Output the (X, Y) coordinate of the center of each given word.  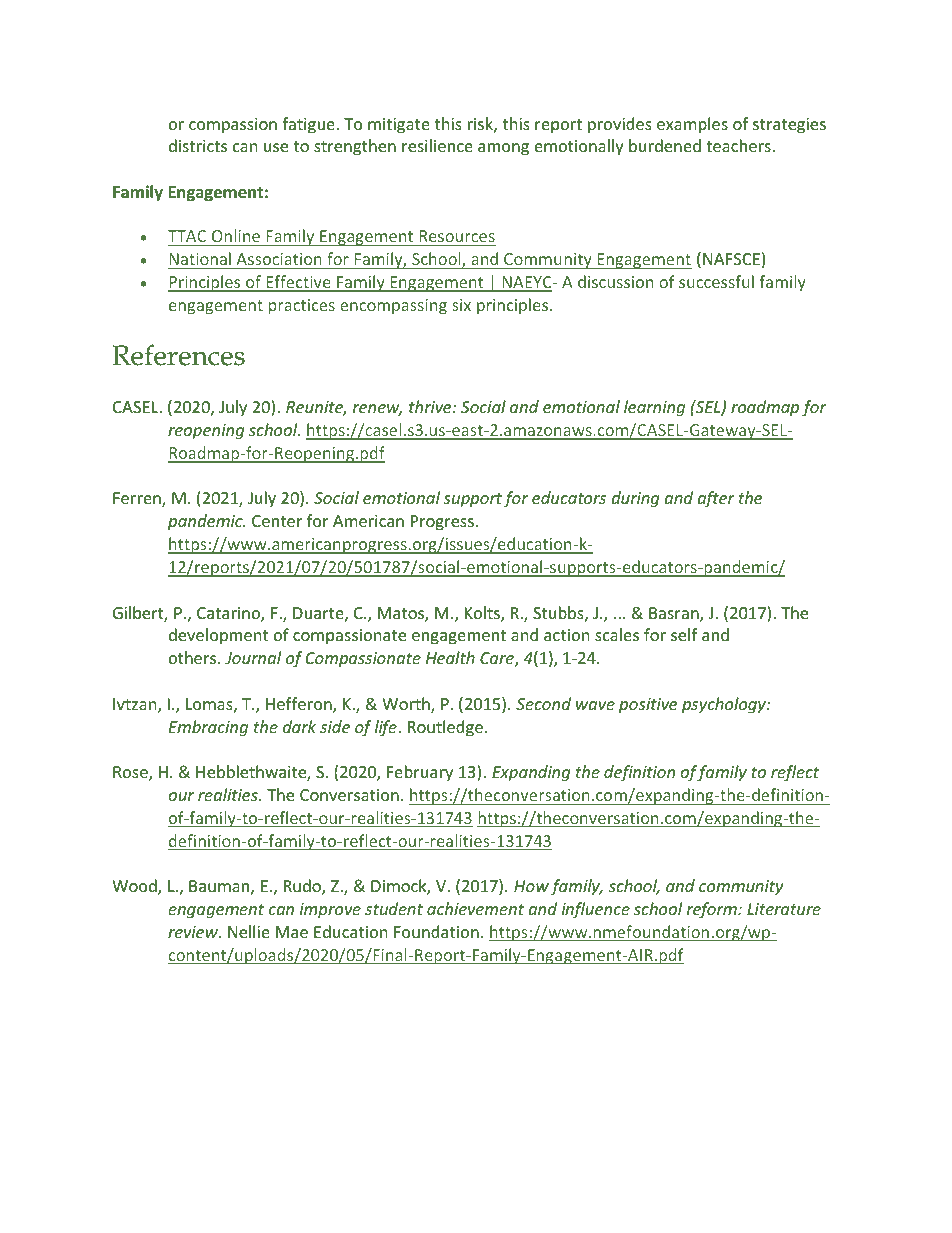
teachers (738, 145)
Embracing (208, 728)
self (684, 634)
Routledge (445, 728)
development (218, 636)
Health (450, 657)
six (461, 305)
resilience (437, 145)
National (200, 260)
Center (277, 521)
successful (716, 281)
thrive (431, 406)
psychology (725, 705)
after (716, 499)
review (194, 932)
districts (198, 145)
